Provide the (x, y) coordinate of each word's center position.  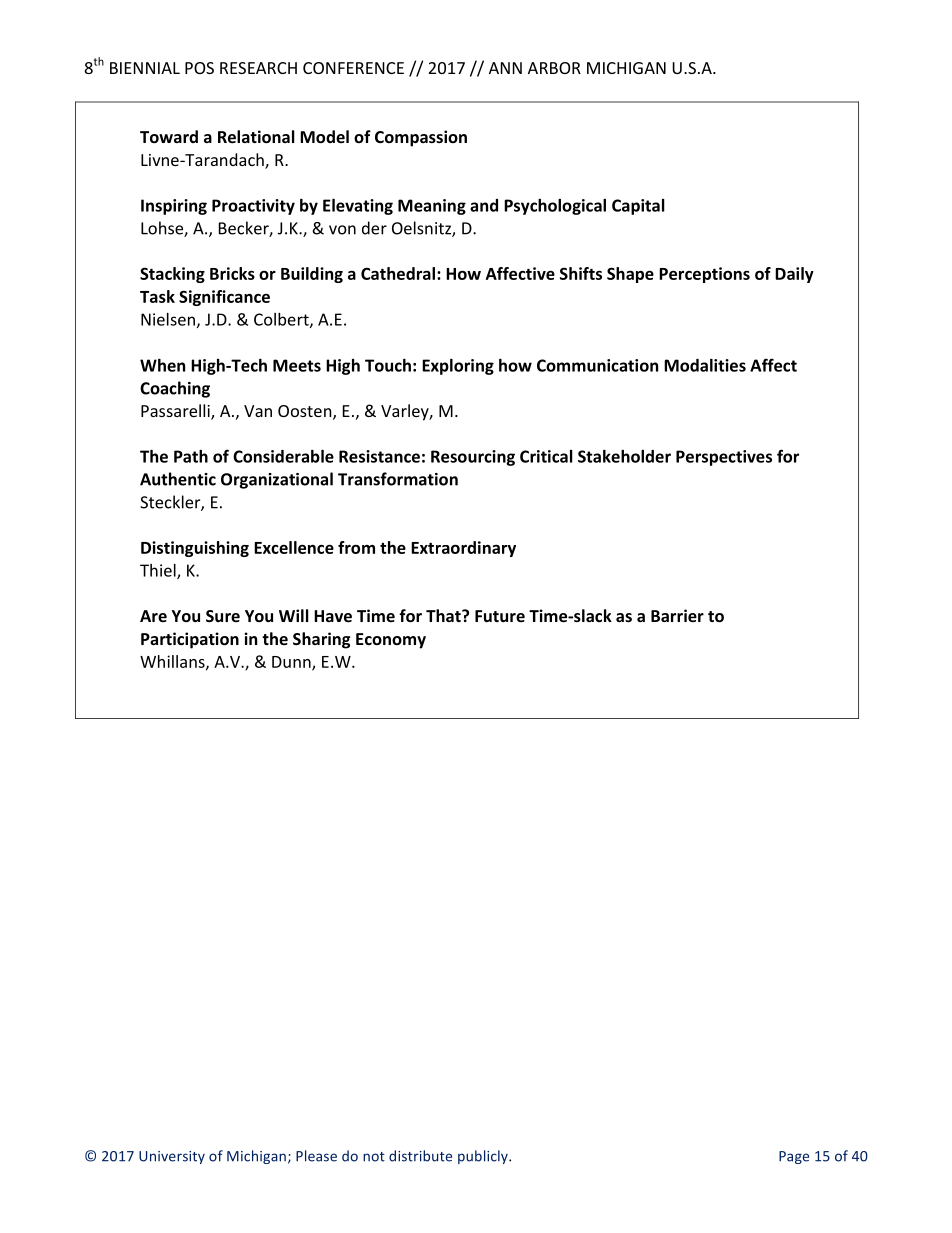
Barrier (677, 615)
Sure (223, 616)
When (162, 365)
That (444, 615)
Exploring (458, 367)
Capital (638, 207)
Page (794, 1157)
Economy (391, 641)
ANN (505, 68)
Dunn (292, 663)
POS (199, 68)
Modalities (705, 365)
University (172, 1157)
